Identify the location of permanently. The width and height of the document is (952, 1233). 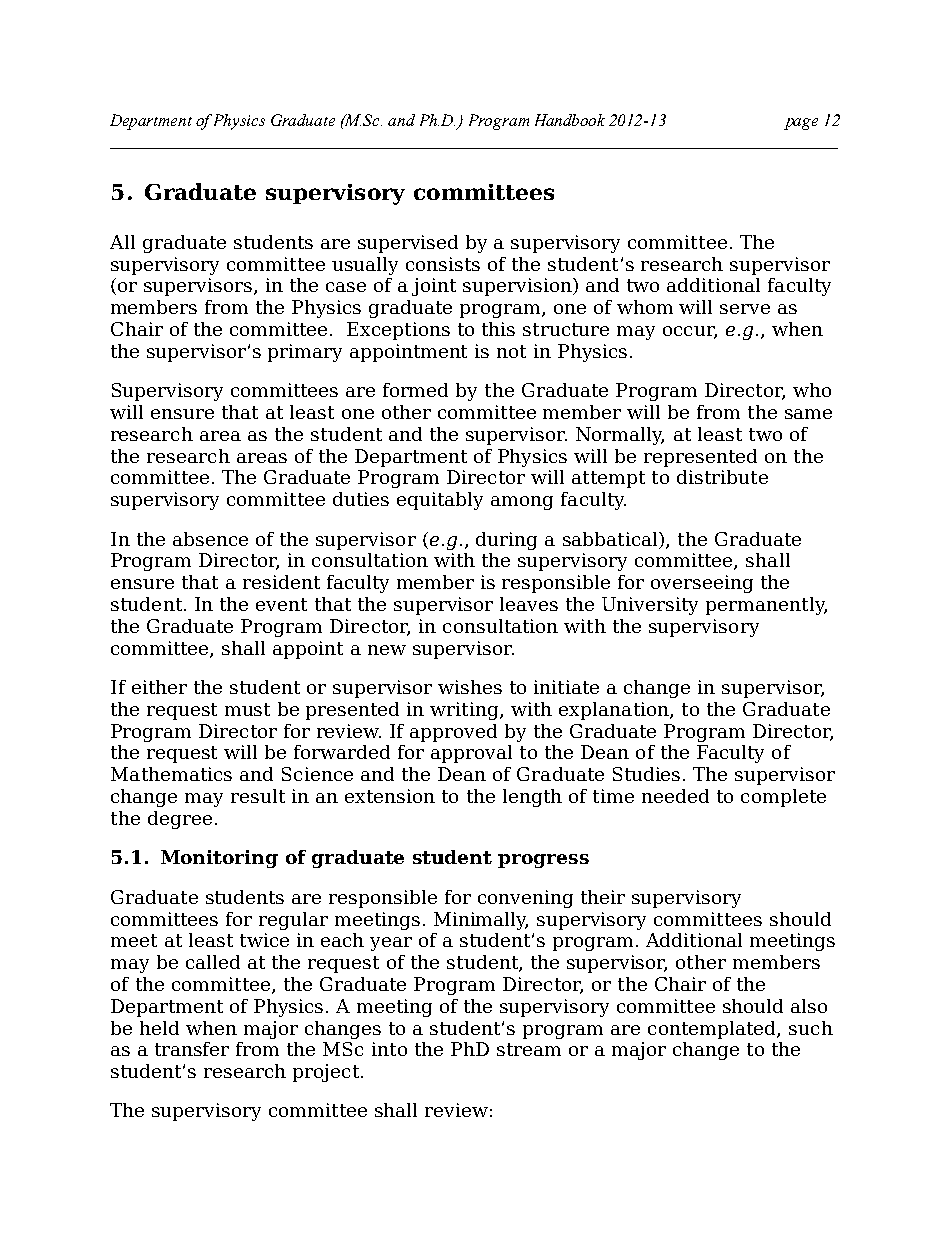
(766, 606).
